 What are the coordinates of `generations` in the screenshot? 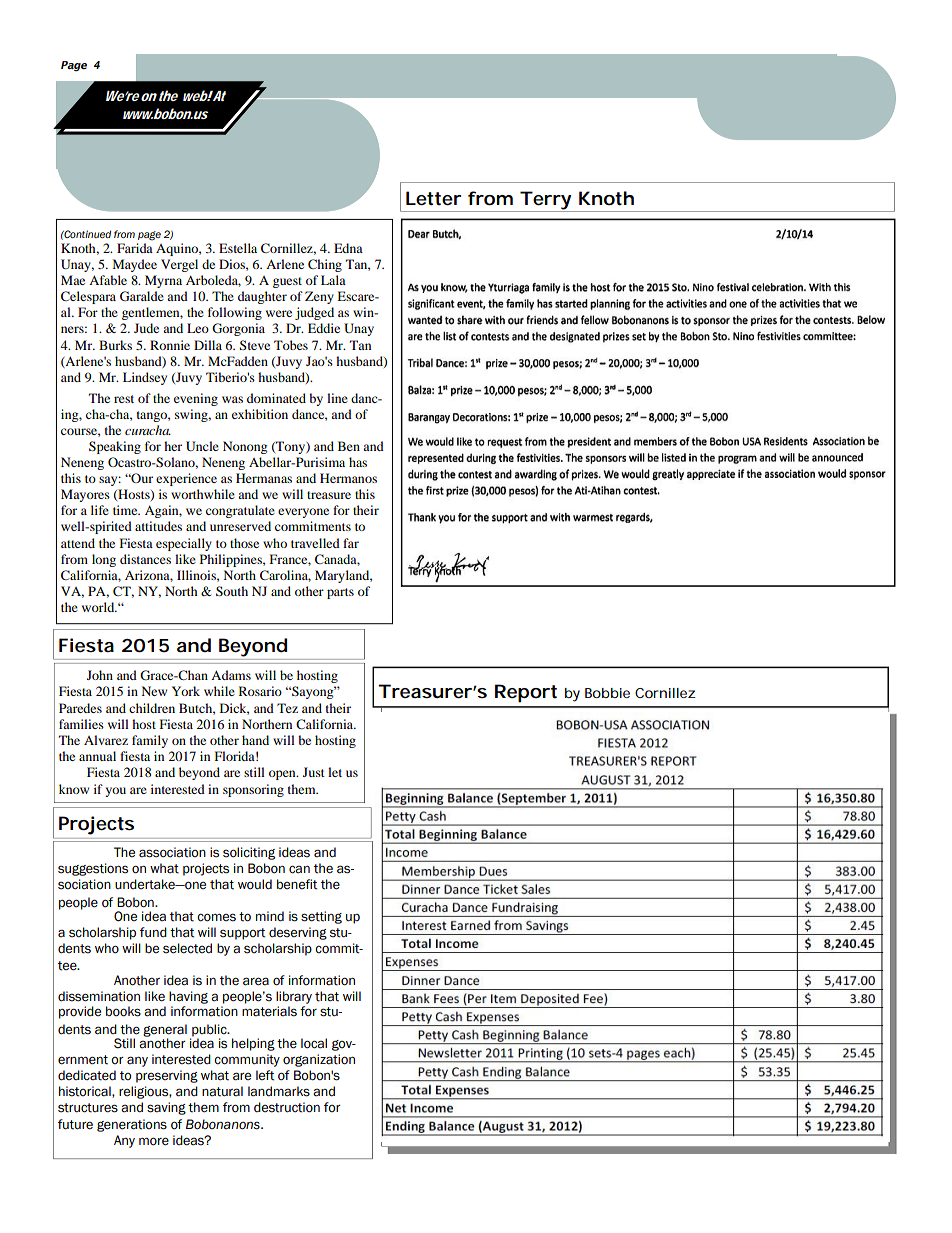 It's located at (132, 1125).
